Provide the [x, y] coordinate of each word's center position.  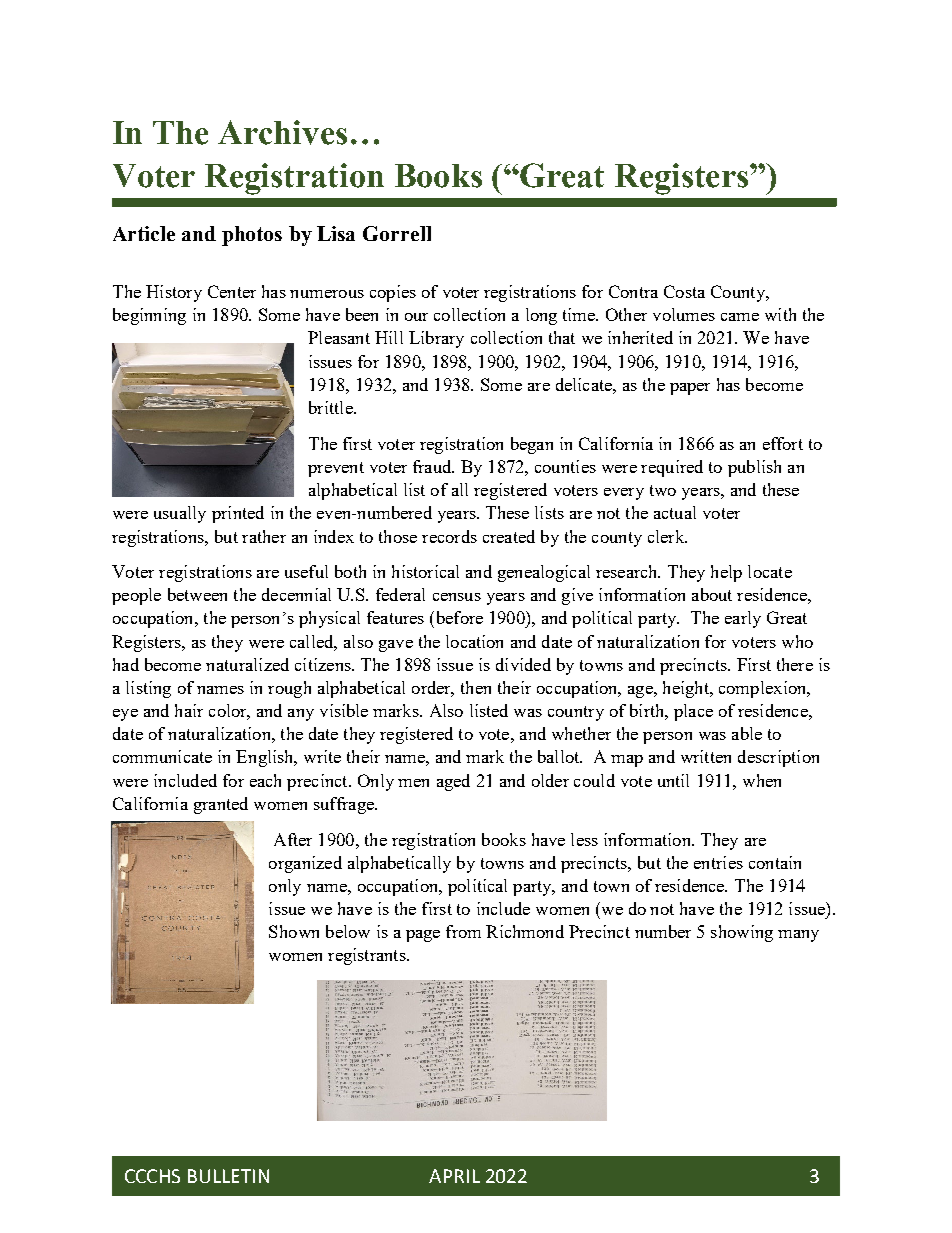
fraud [433, 466]
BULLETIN [228, 1176]
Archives [282, 132]
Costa [684, 291]
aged [453, 782]
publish [754, 468]
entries [718, 862]
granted [221, 805]
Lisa [336, 233]
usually [180, 514]
